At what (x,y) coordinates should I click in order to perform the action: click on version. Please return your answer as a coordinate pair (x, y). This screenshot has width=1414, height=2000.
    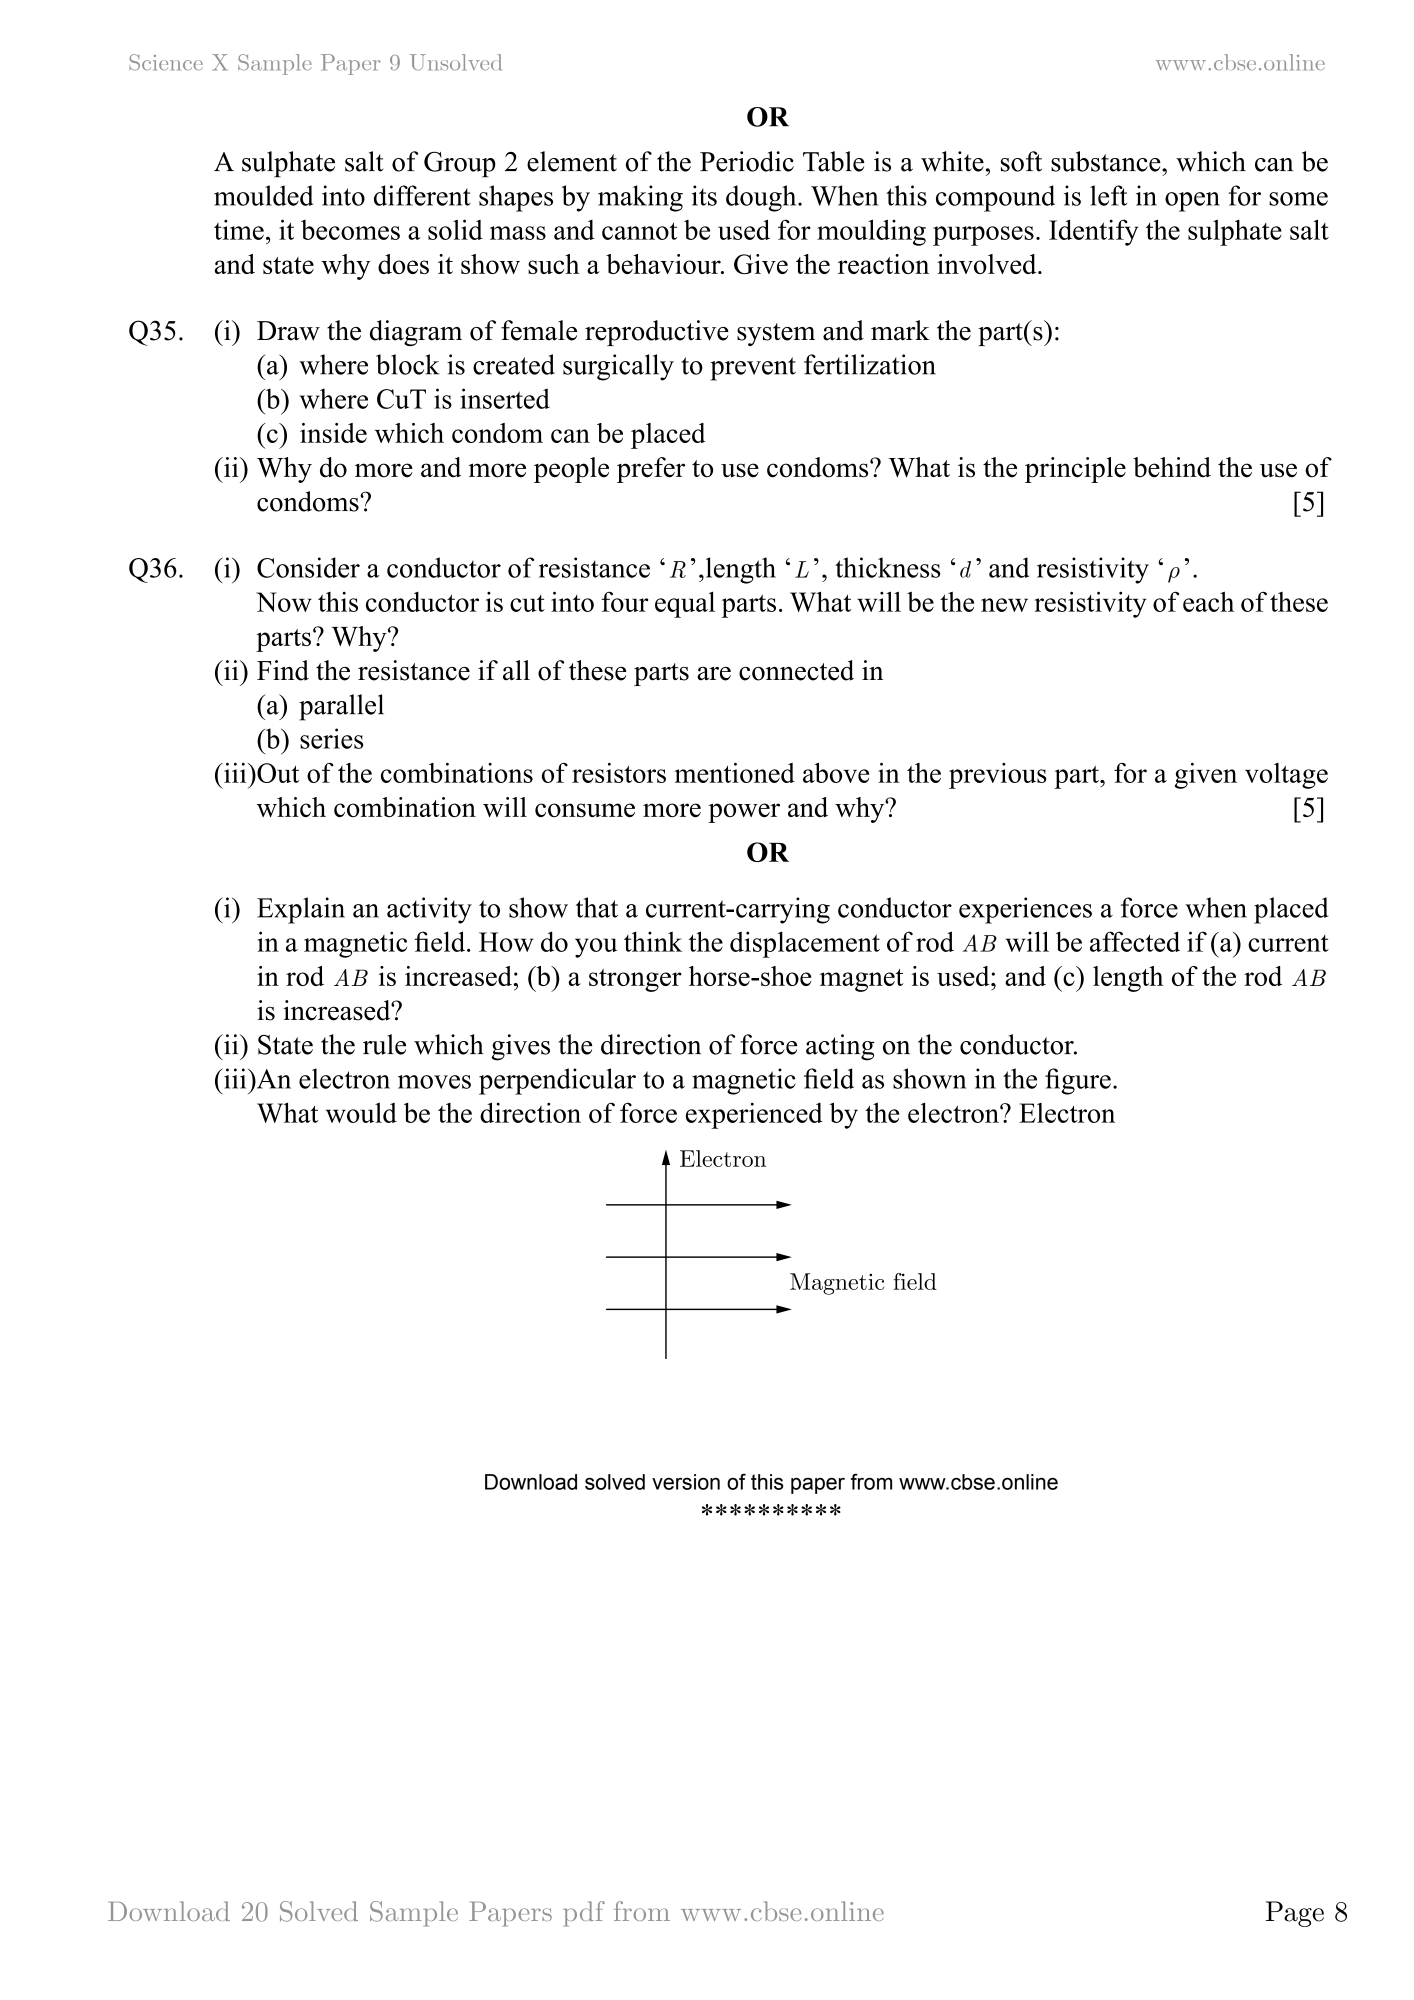
    Looking at the image, I should click on (686, 1482).
